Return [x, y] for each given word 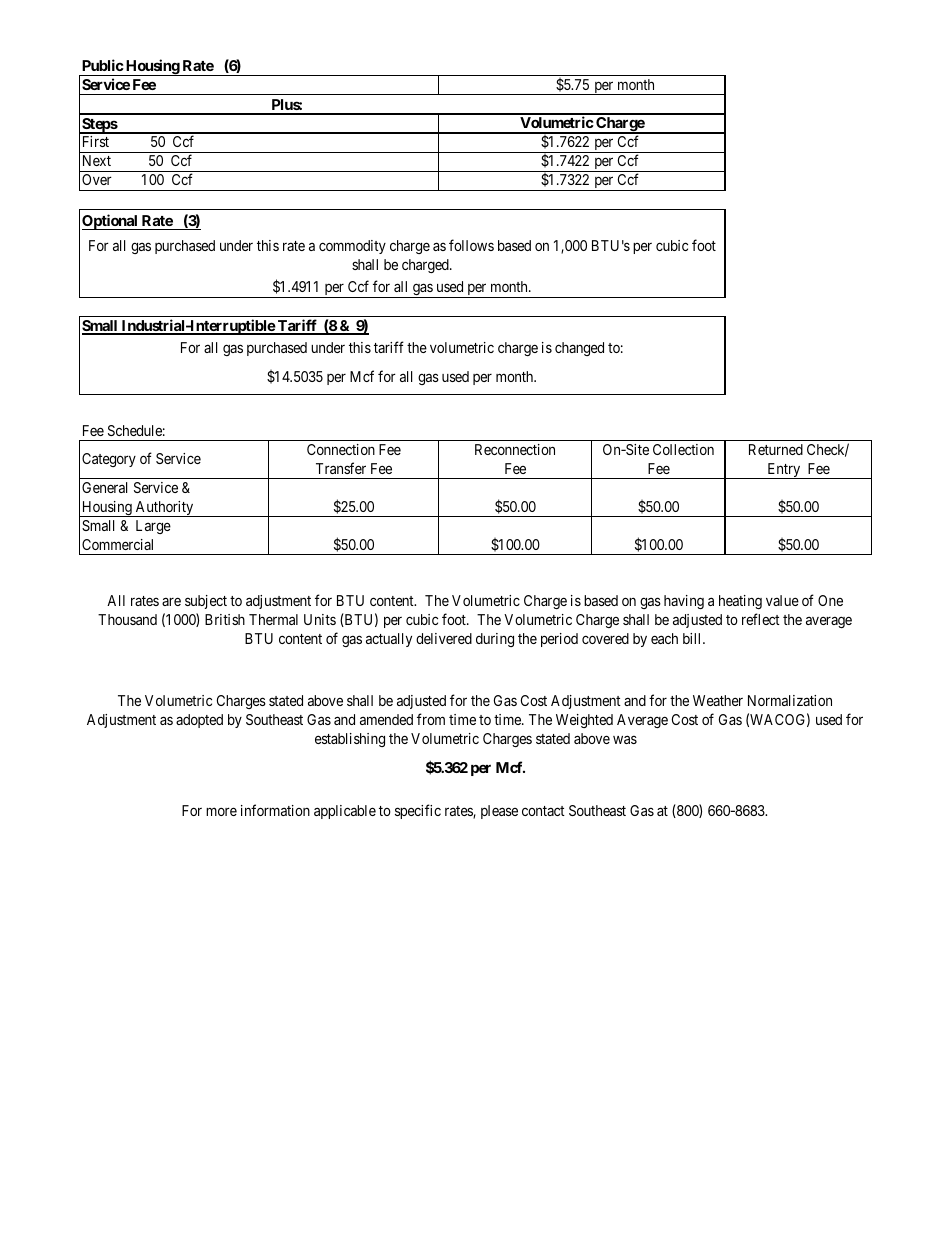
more [221, 812]
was [625, 739]
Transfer [341, 468]
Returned [776, 449]
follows [471, 245]
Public [103, 65]
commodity [352, 247]
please [499, 812]
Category [109, 460]
